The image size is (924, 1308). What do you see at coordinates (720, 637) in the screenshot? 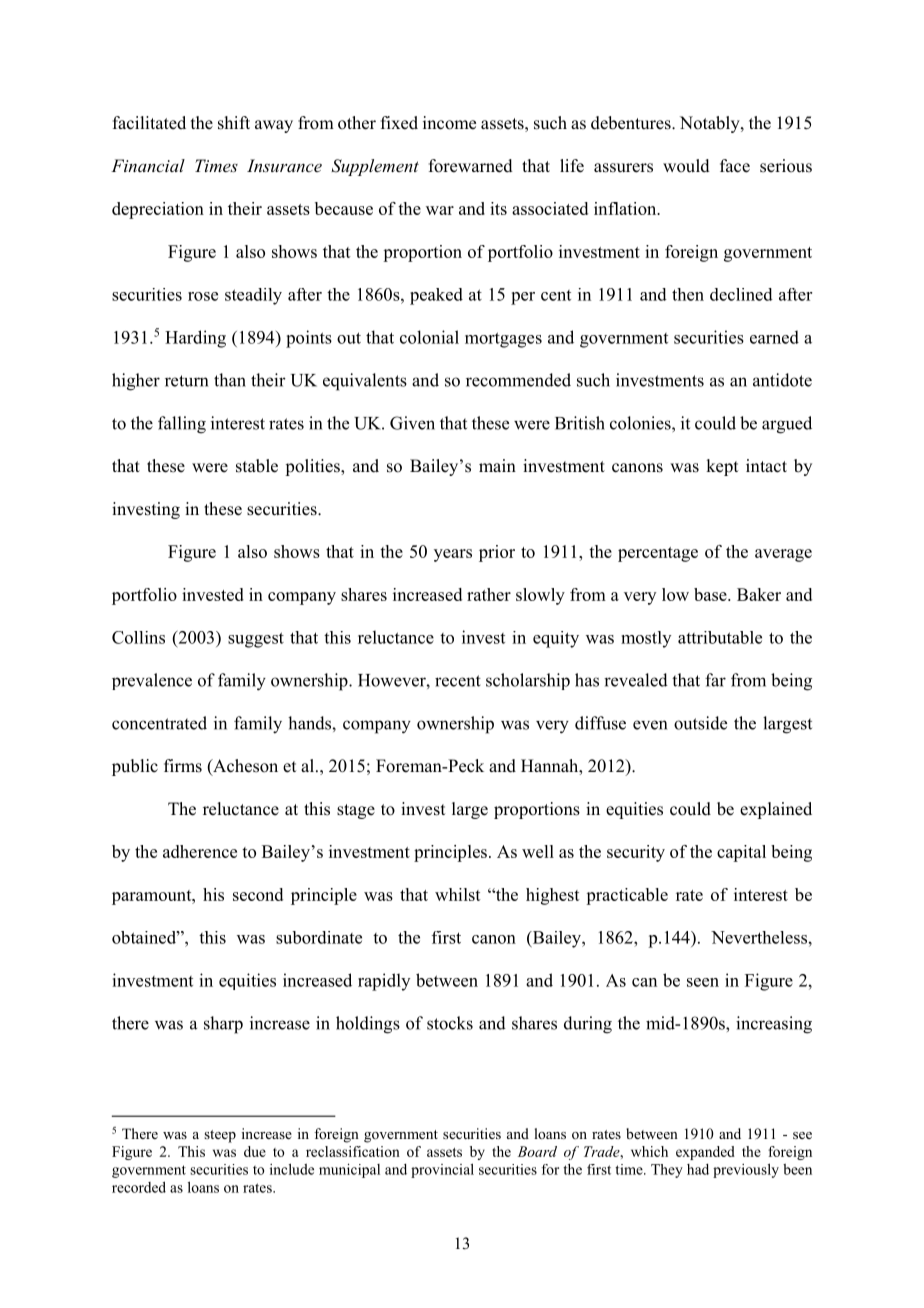
I see `attributable` at bounding box center [720, 637].
